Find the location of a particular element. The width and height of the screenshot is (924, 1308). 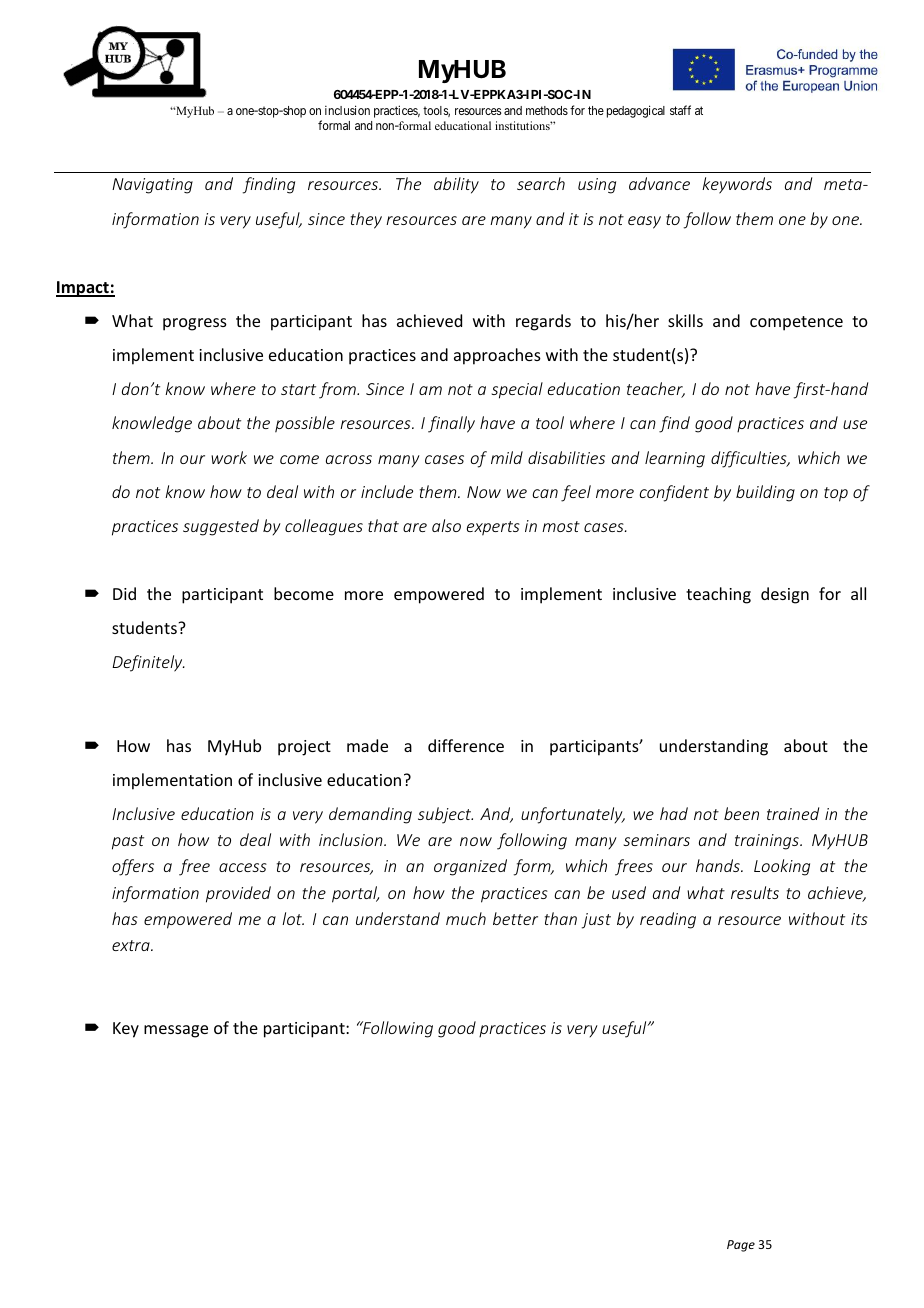

Definitely is located at coordinates (148, 663).
